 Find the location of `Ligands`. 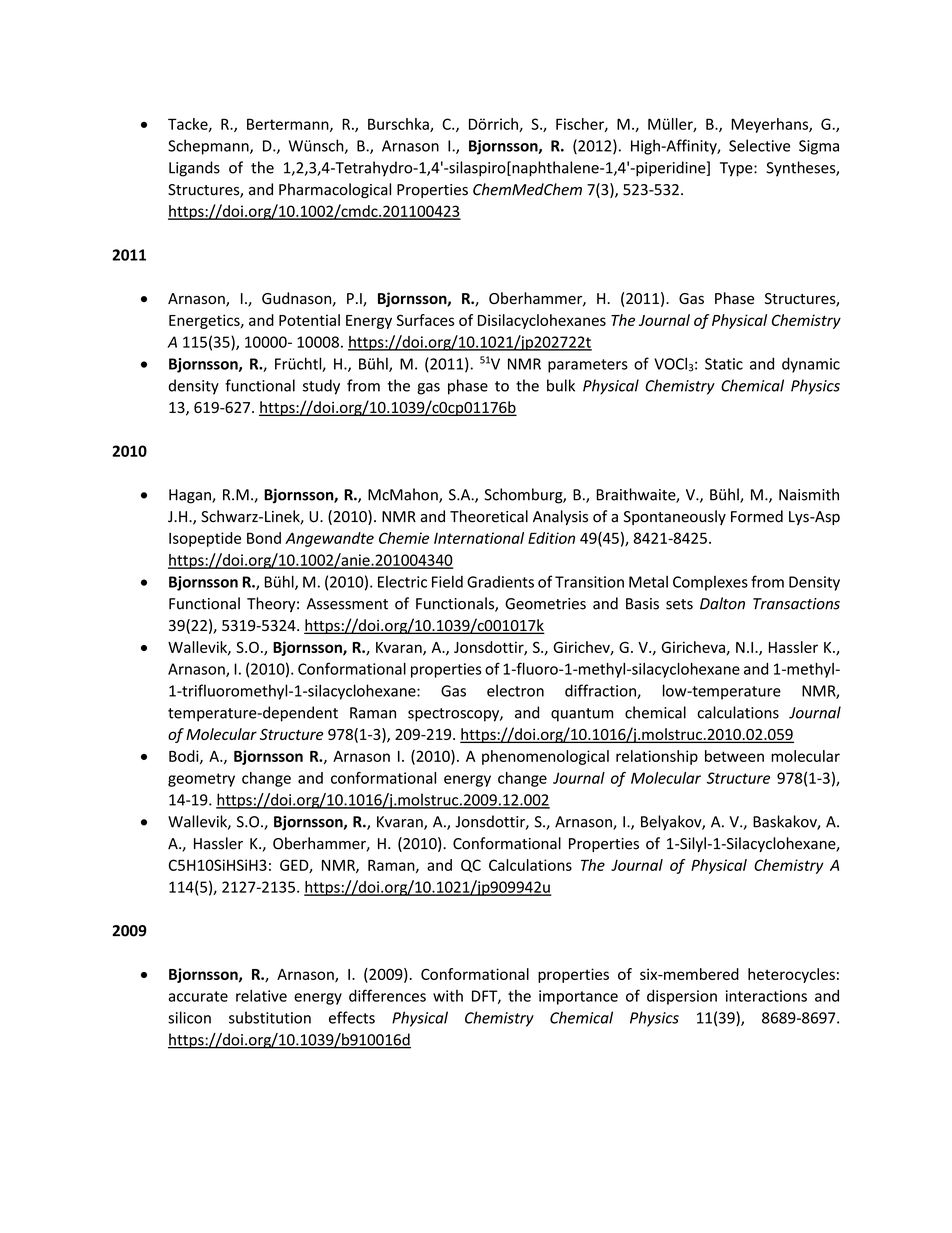

Ligands is located at coordinates (194, 169).
